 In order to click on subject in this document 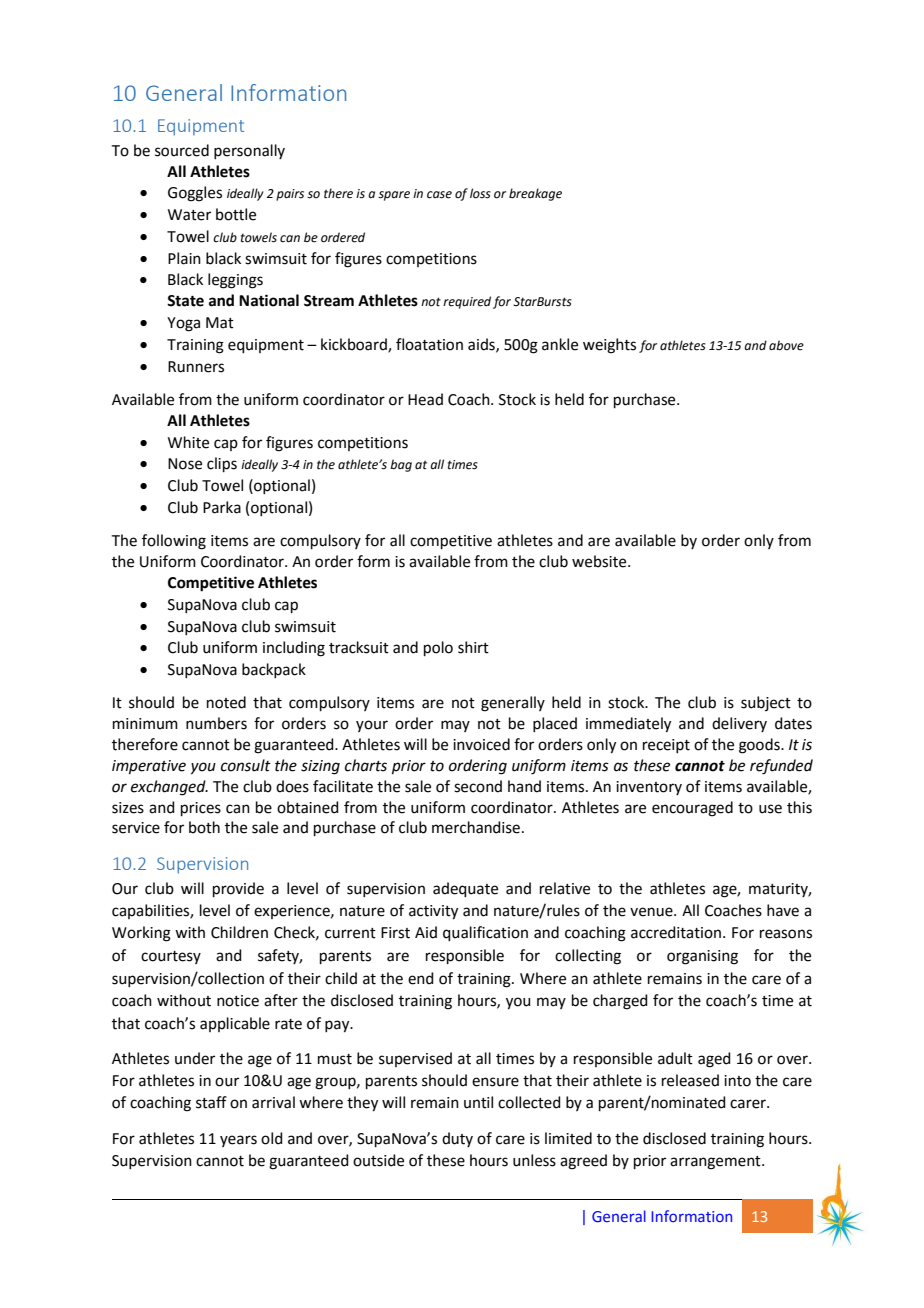, I will do `click(766, 703)`.
